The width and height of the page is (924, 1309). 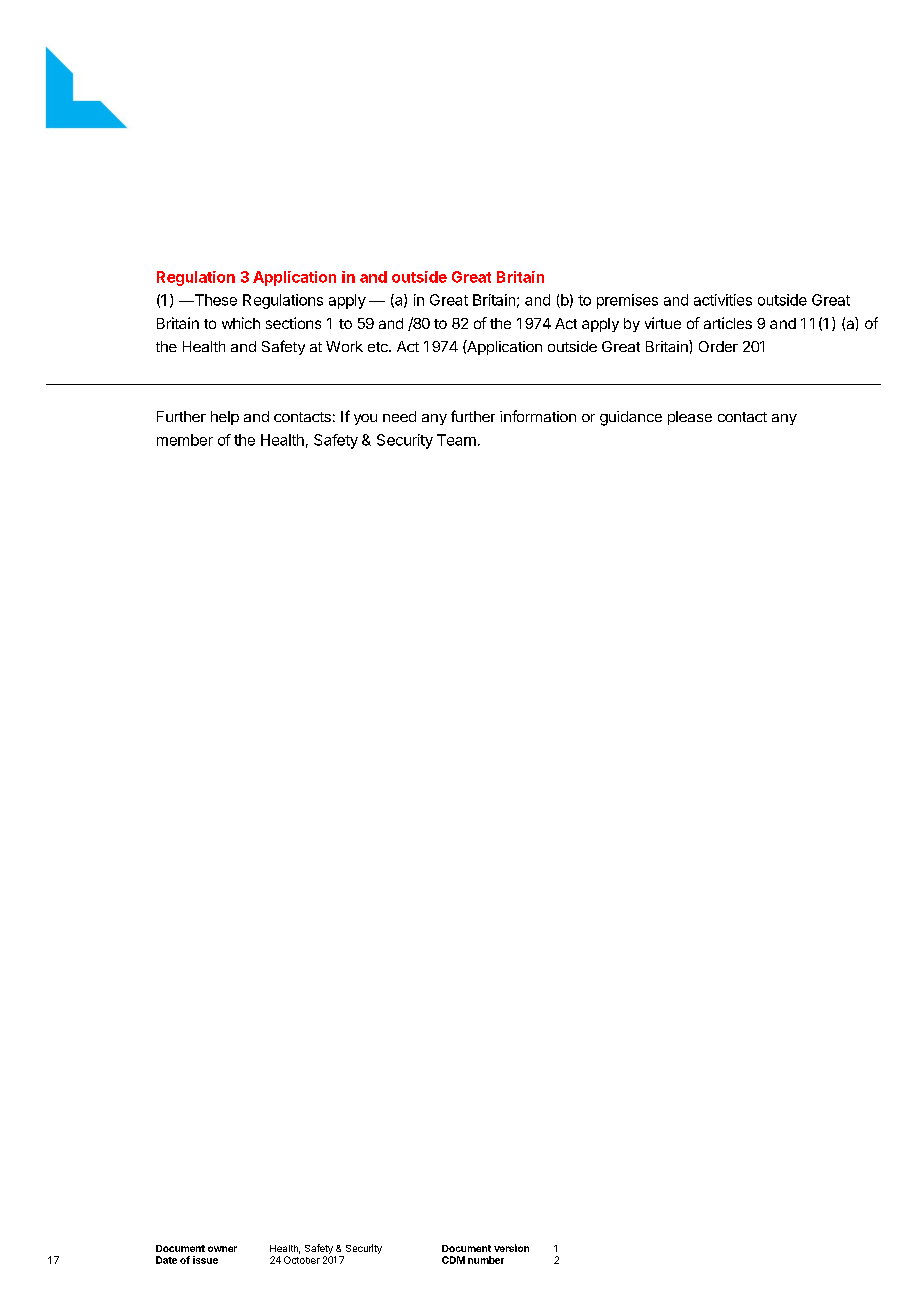 I want to click on member, so click(x=185, y=440).
